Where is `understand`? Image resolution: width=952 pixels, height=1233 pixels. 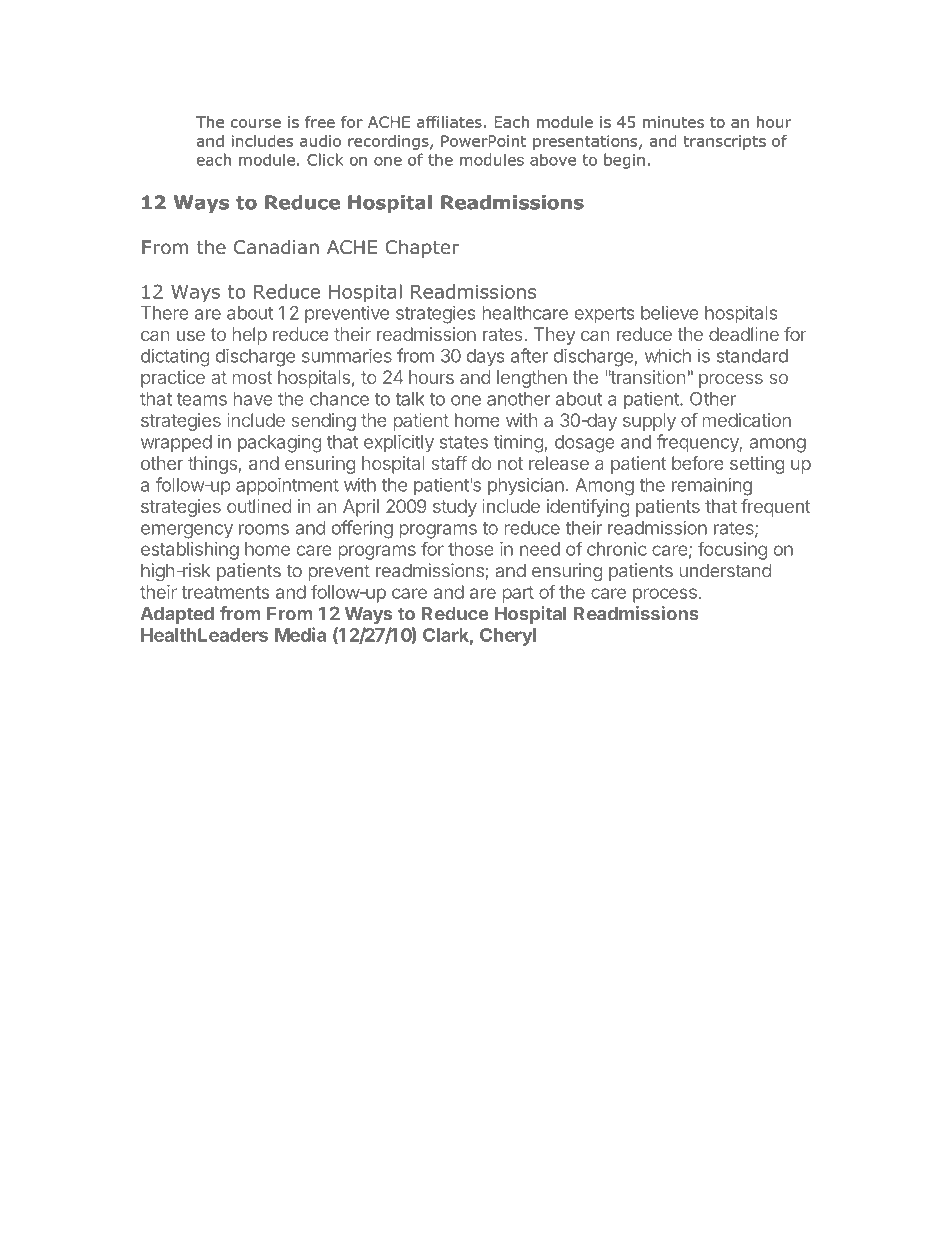
understand is located at coordinates (725, 570).
